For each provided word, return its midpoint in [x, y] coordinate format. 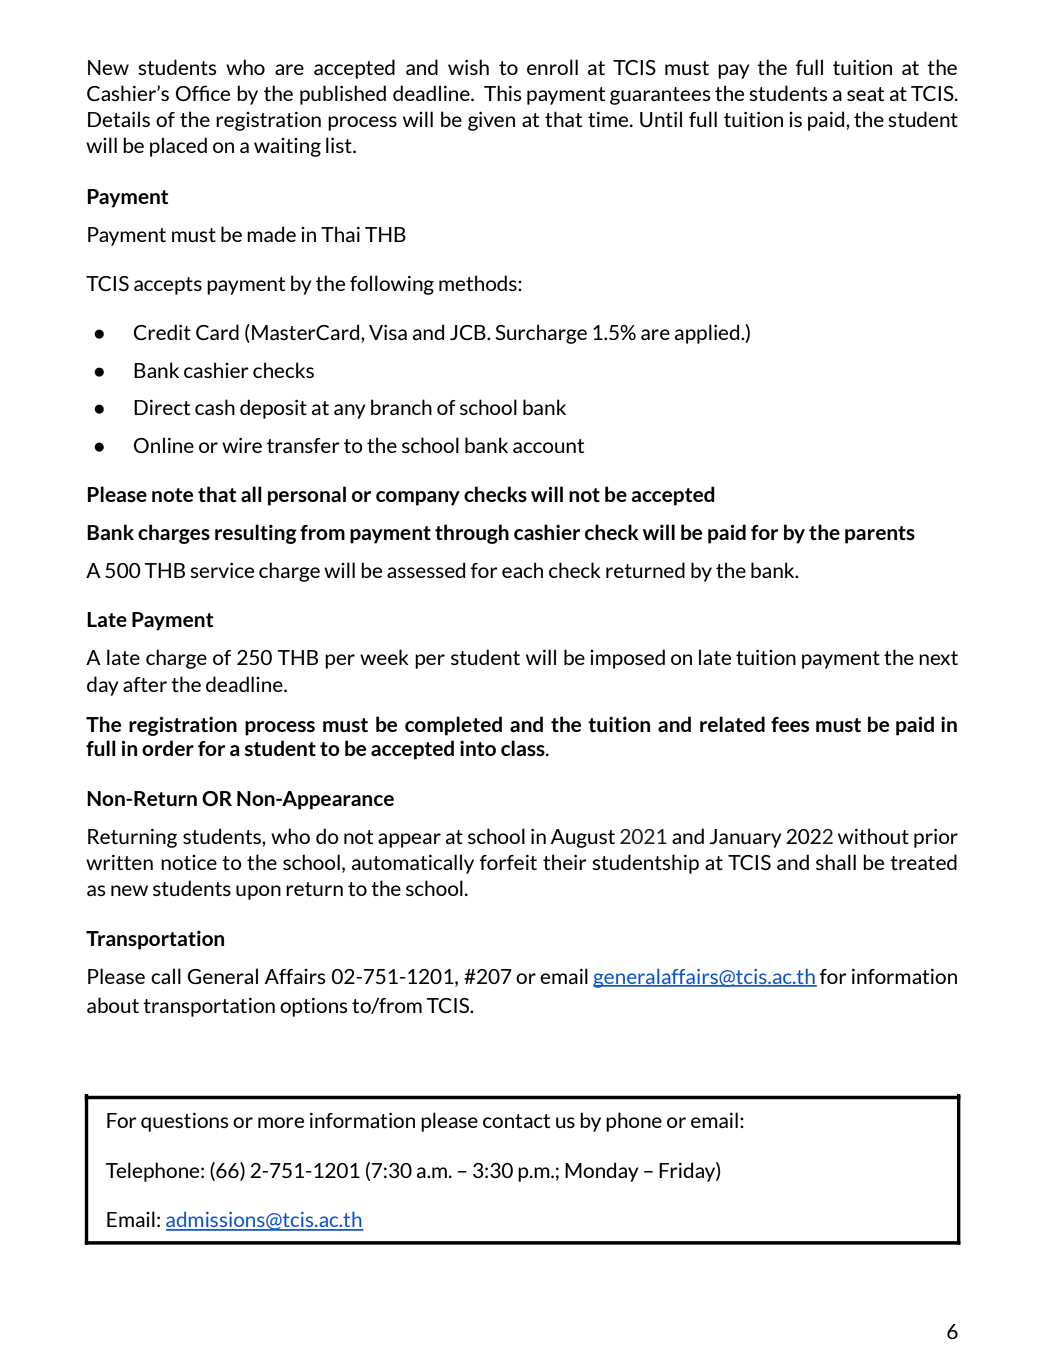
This [503, 93]
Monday [602, 1172]
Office [203, 93]
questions [185, 1122]
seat [865, 94]
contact [516, 1121]
